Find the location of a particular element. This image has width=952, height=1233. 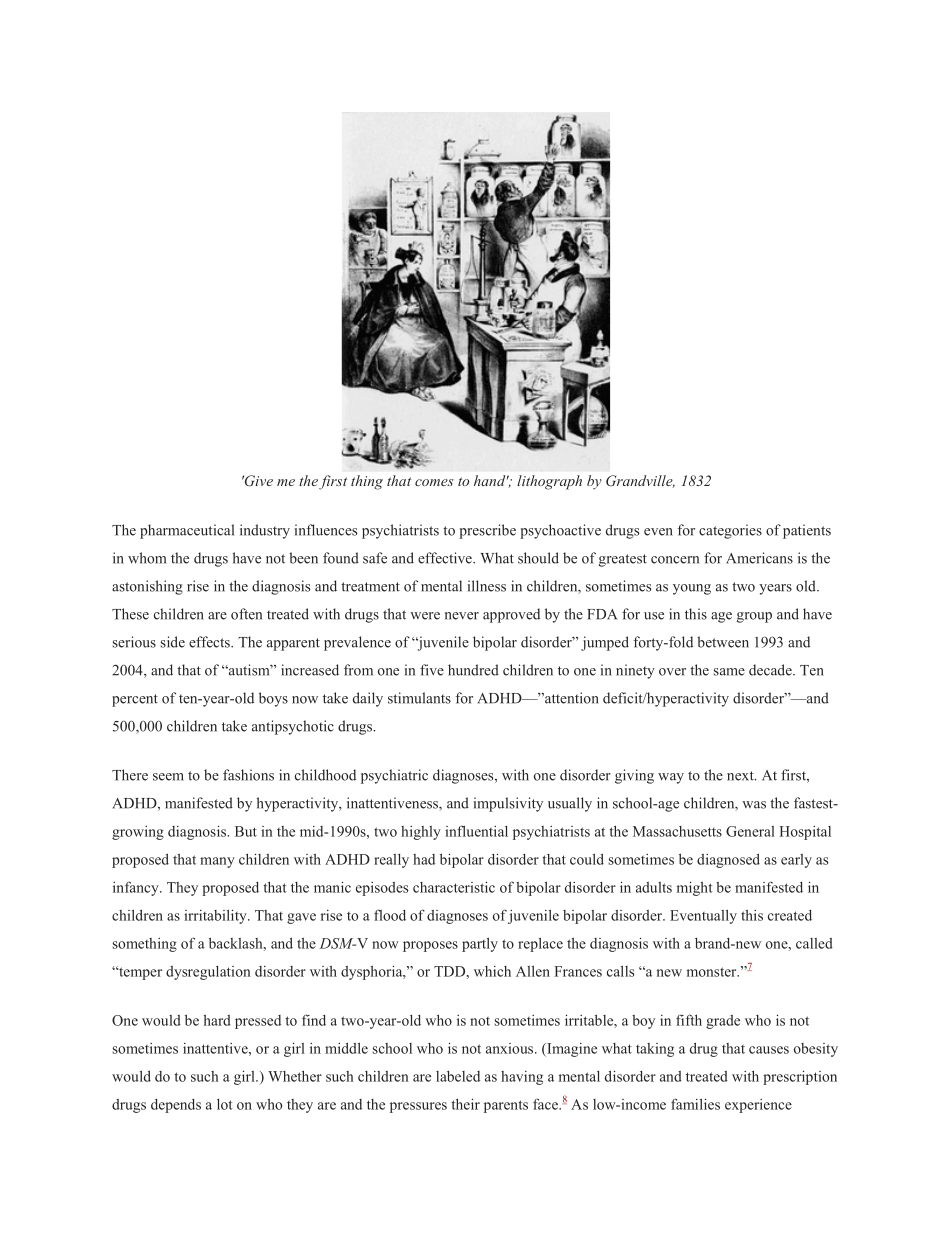

fashions is located at coordinates (248, 775).
